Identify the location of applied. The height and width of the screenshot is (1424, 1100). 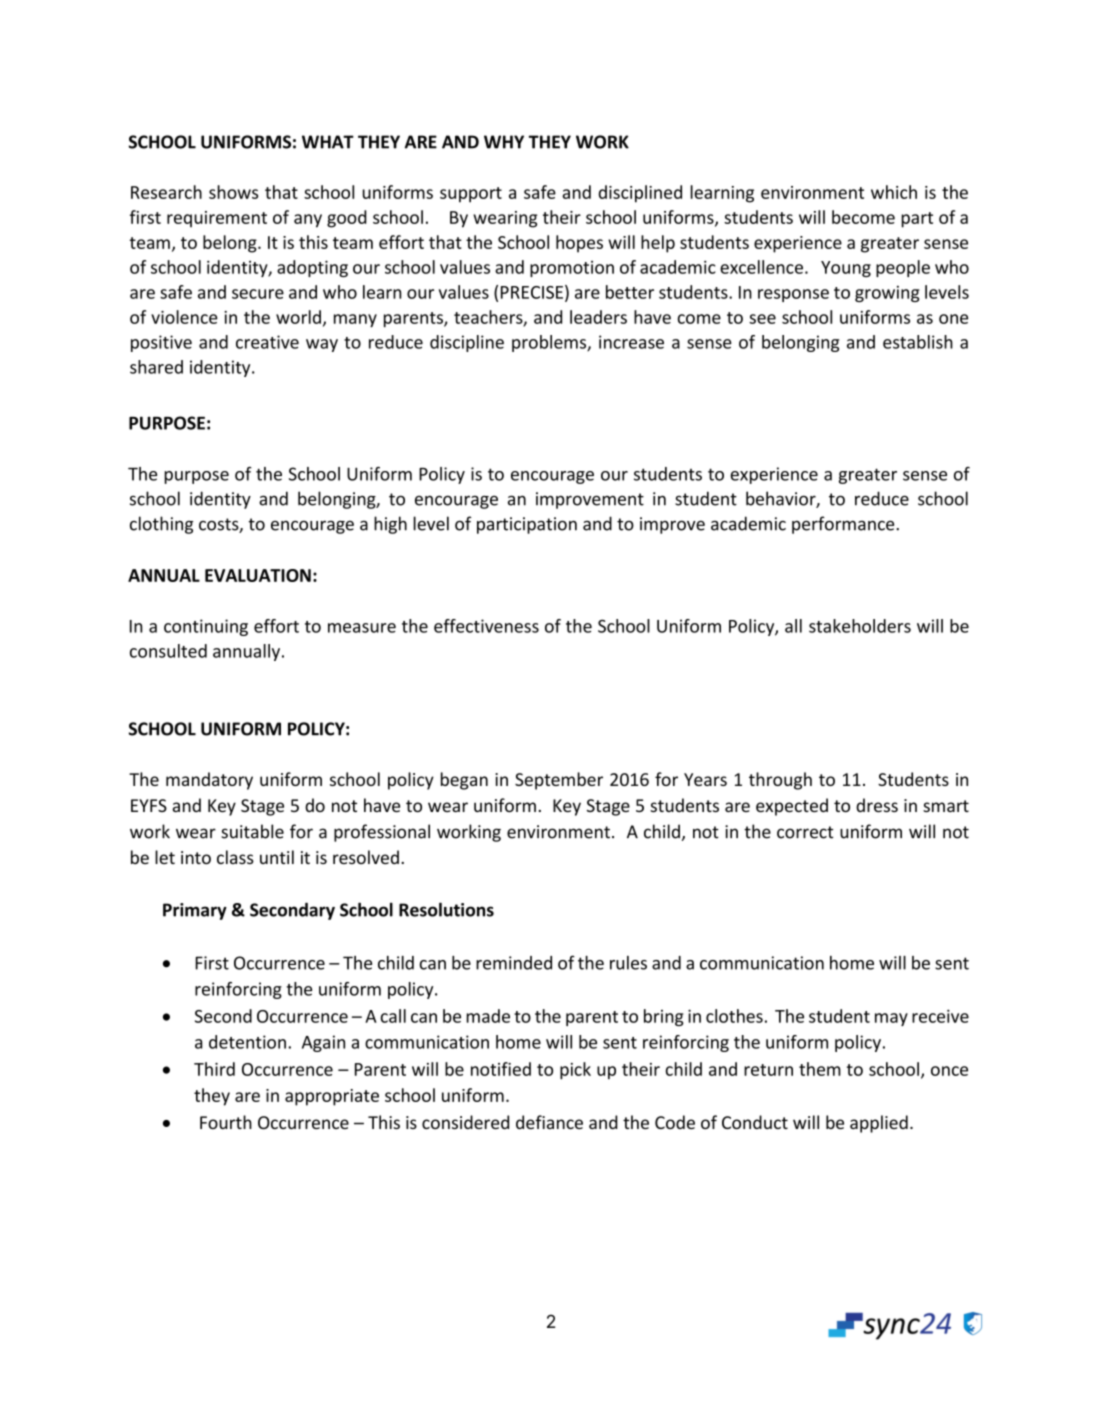
(879, 1124).
